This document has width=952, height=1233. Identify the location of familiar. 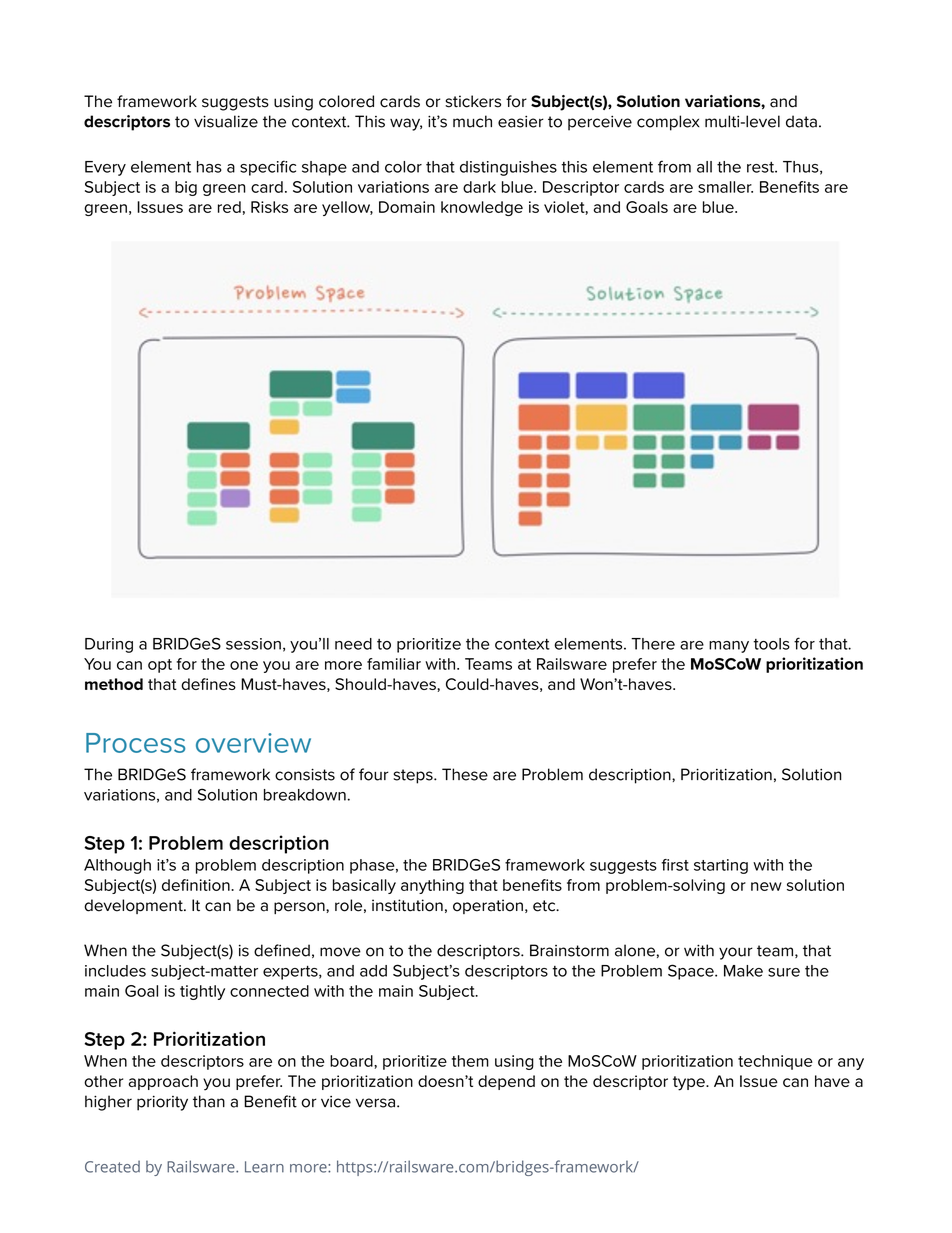
(394, 664).
